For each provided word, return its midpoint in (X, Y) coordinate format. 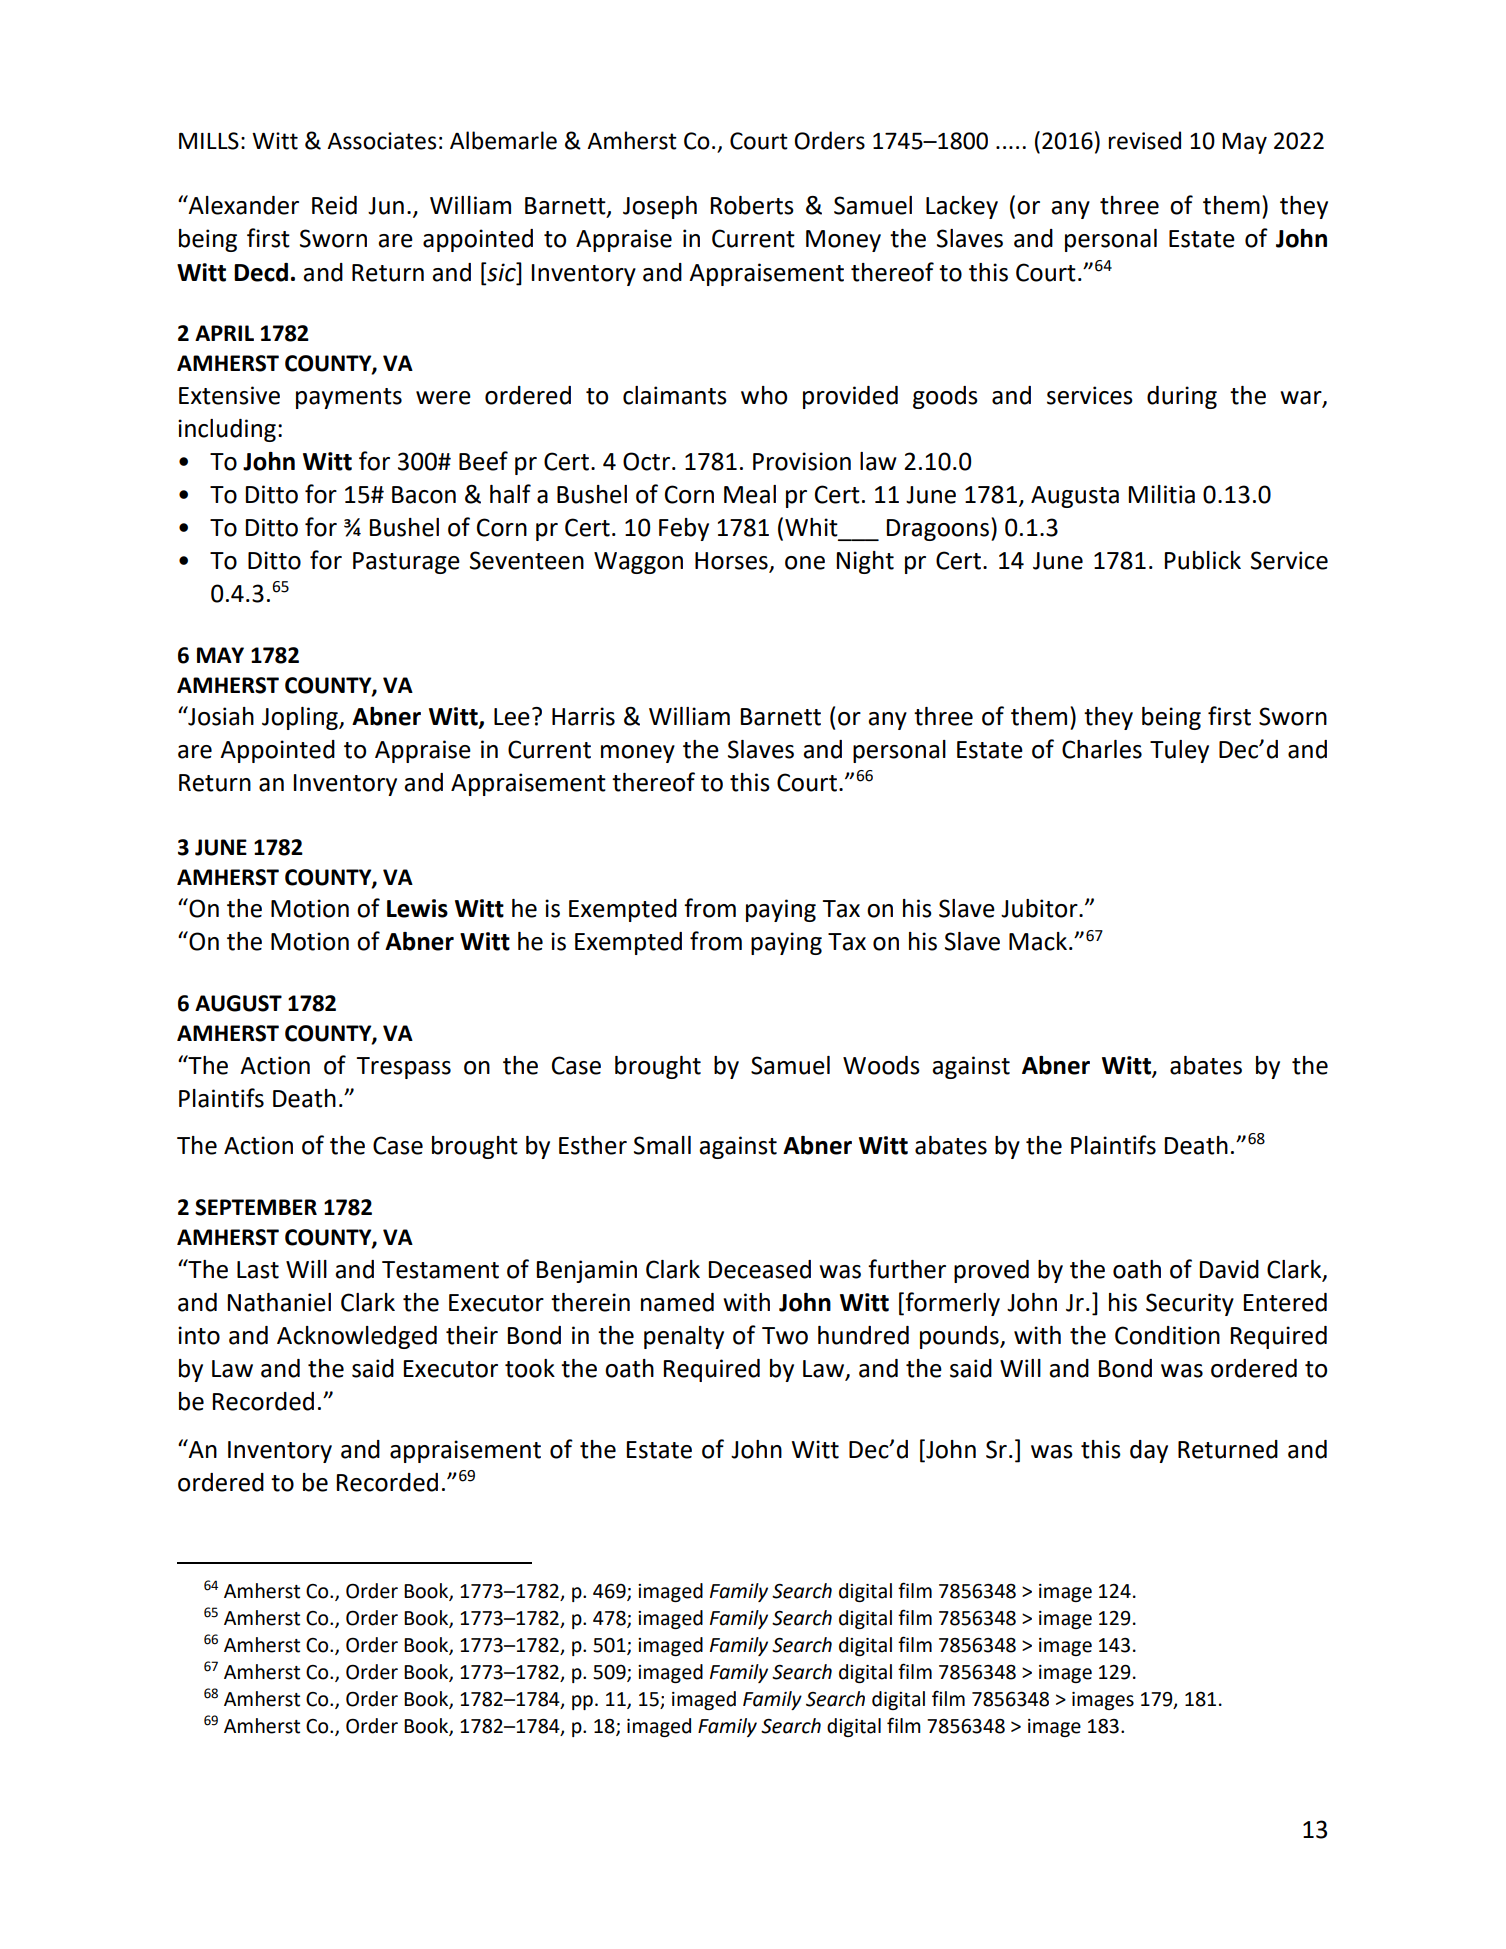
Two (785, 1336)
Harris (583, 716)
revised (1145, 140)
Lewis (417, 908)
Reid (334, 205)
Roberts (752, 205)
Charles (1102, 749)
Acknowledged (357, 1337)
